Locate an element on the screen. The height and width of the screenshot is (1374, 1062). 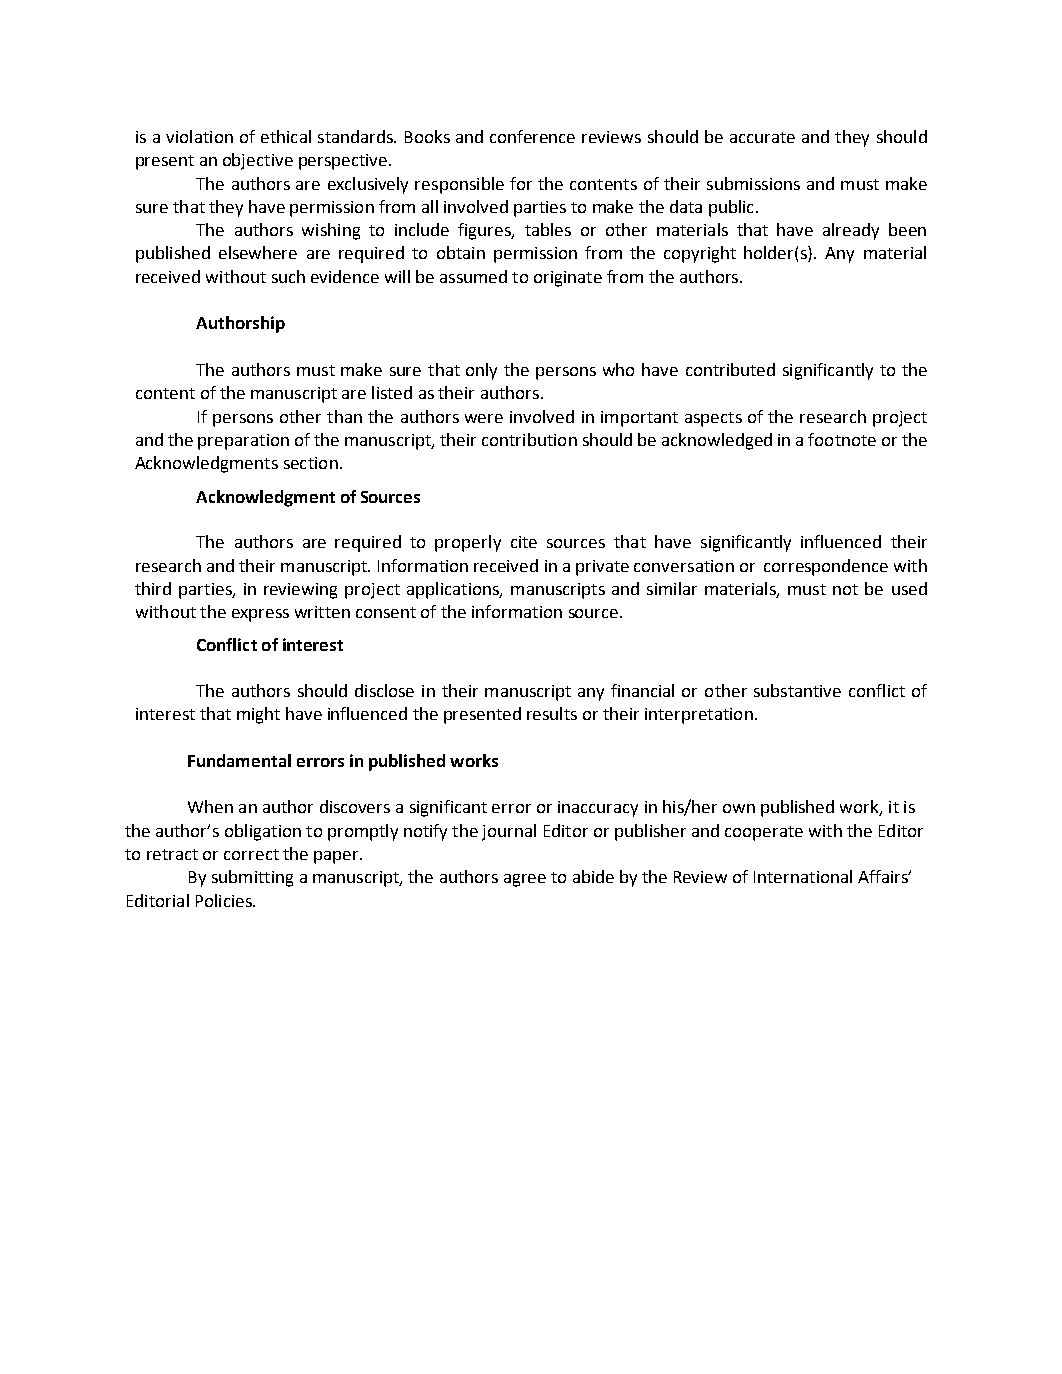
objective is located at coordinates (258, 161).
